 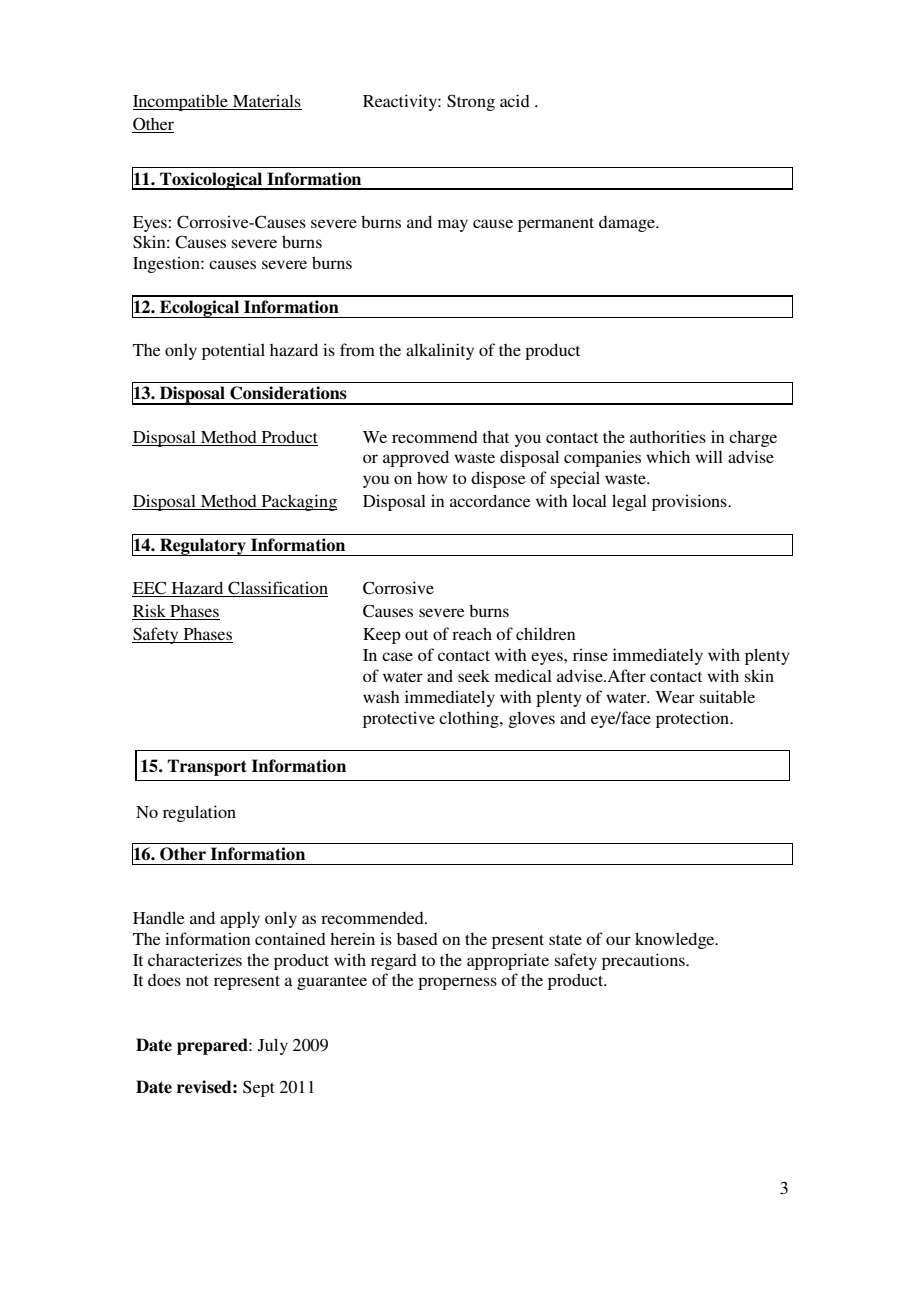 I want to click on Incompatible, so click(x=181, y=102).
